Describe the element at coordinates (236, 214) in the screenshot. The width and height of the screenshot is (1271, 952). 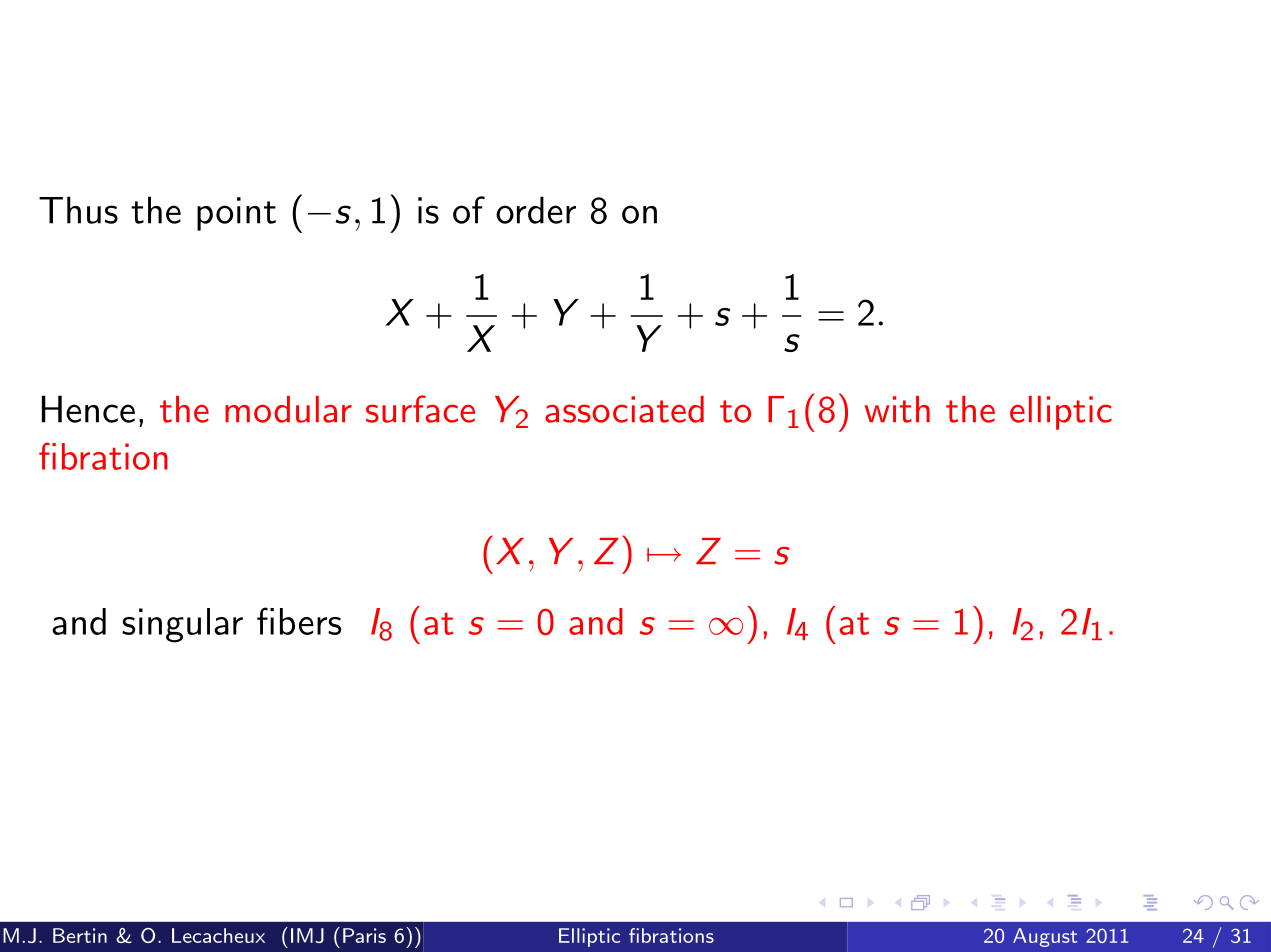
I see `point` at that location.
